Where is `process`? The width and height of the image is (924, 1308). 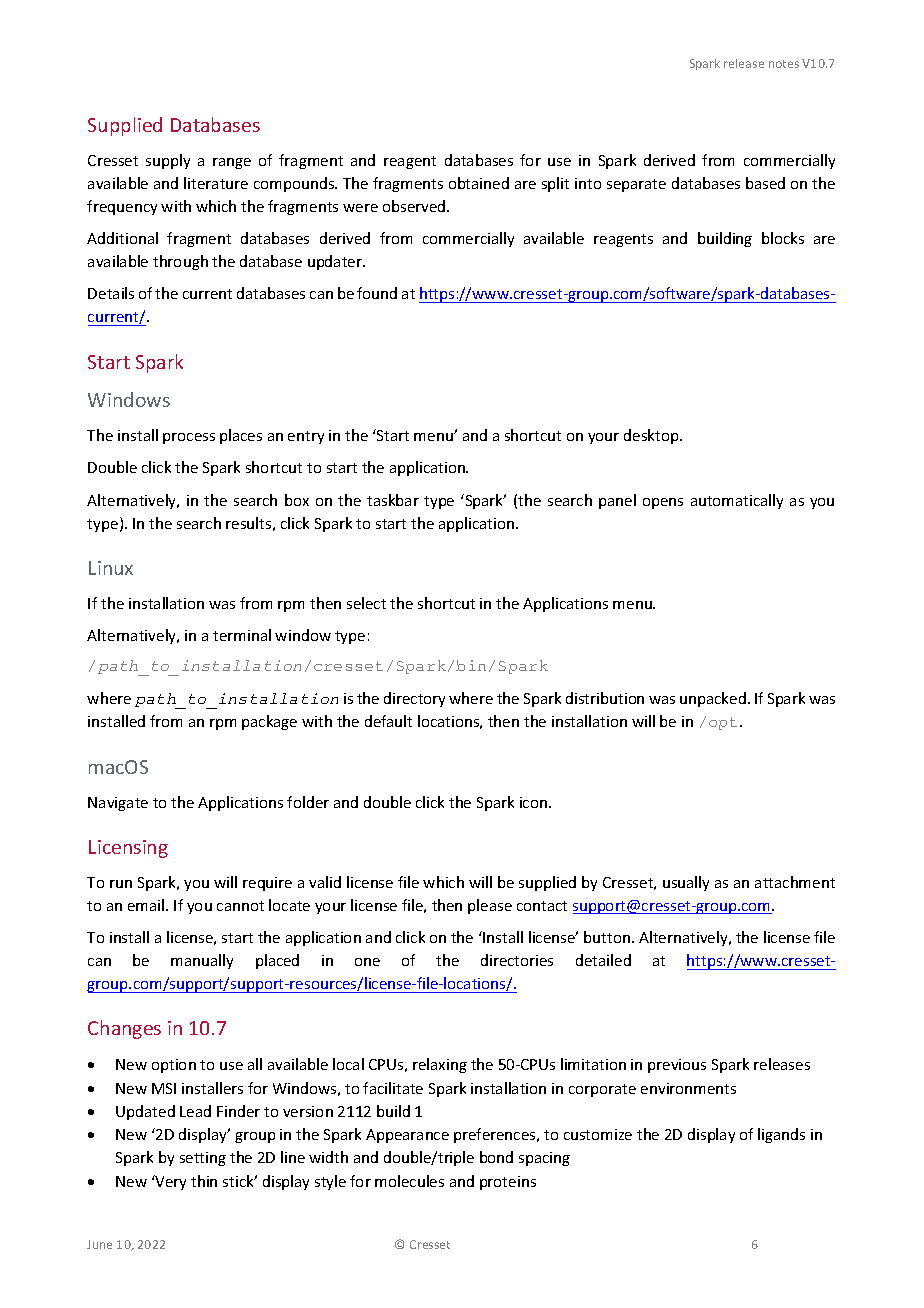
process is located at coordinates (189, 438).
